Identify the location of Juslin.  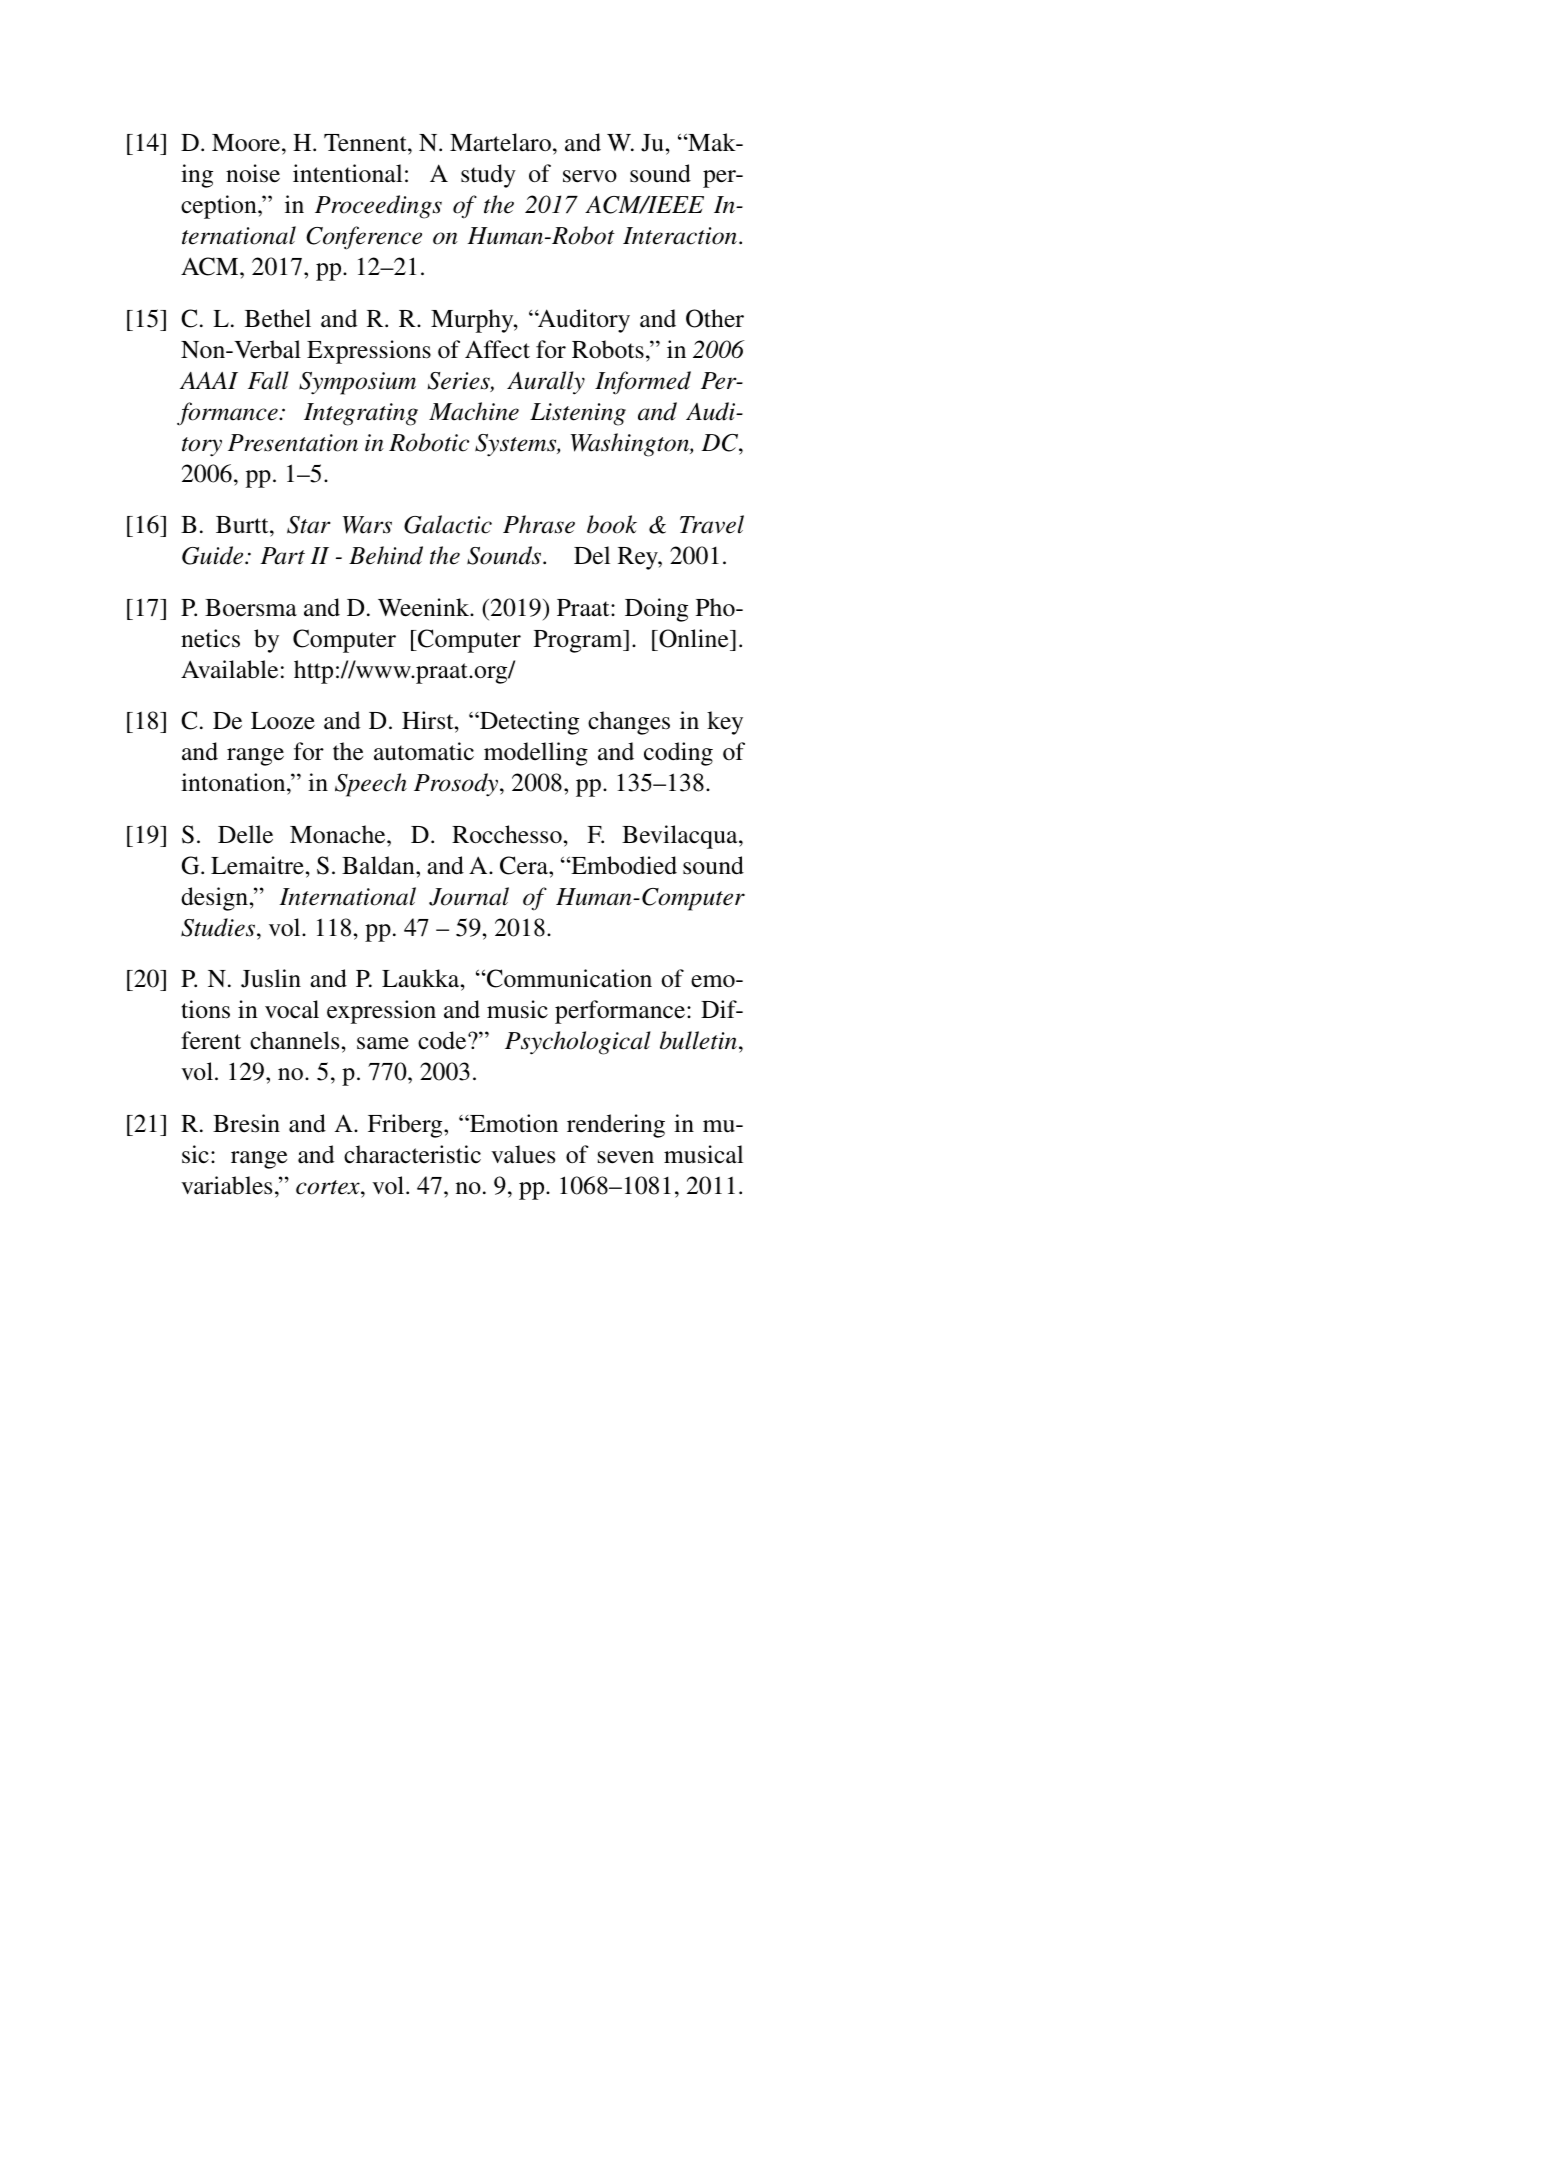
(271, 978).
